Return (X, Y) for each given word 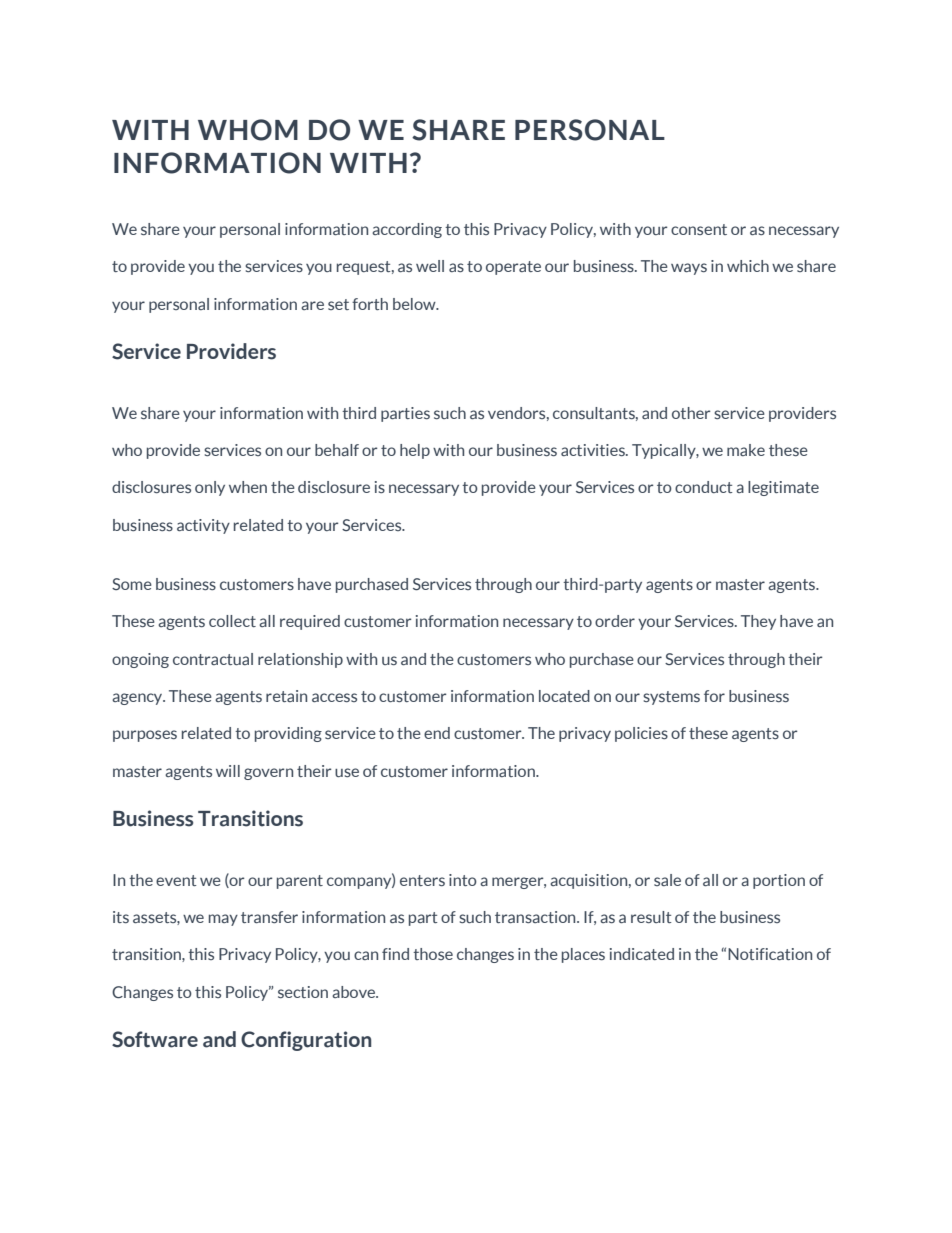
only (210, 488)
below (415, 304)
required (310, 622)
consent (699, 229)
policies (641, 734)
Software (155, 1039)
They (758, 622)
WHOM (248, 130)
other (691, 413)
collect (232, 621)
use (347, 772)
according (407, 230)
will (228, 771)
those (433, 954)
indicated (642, 954)
